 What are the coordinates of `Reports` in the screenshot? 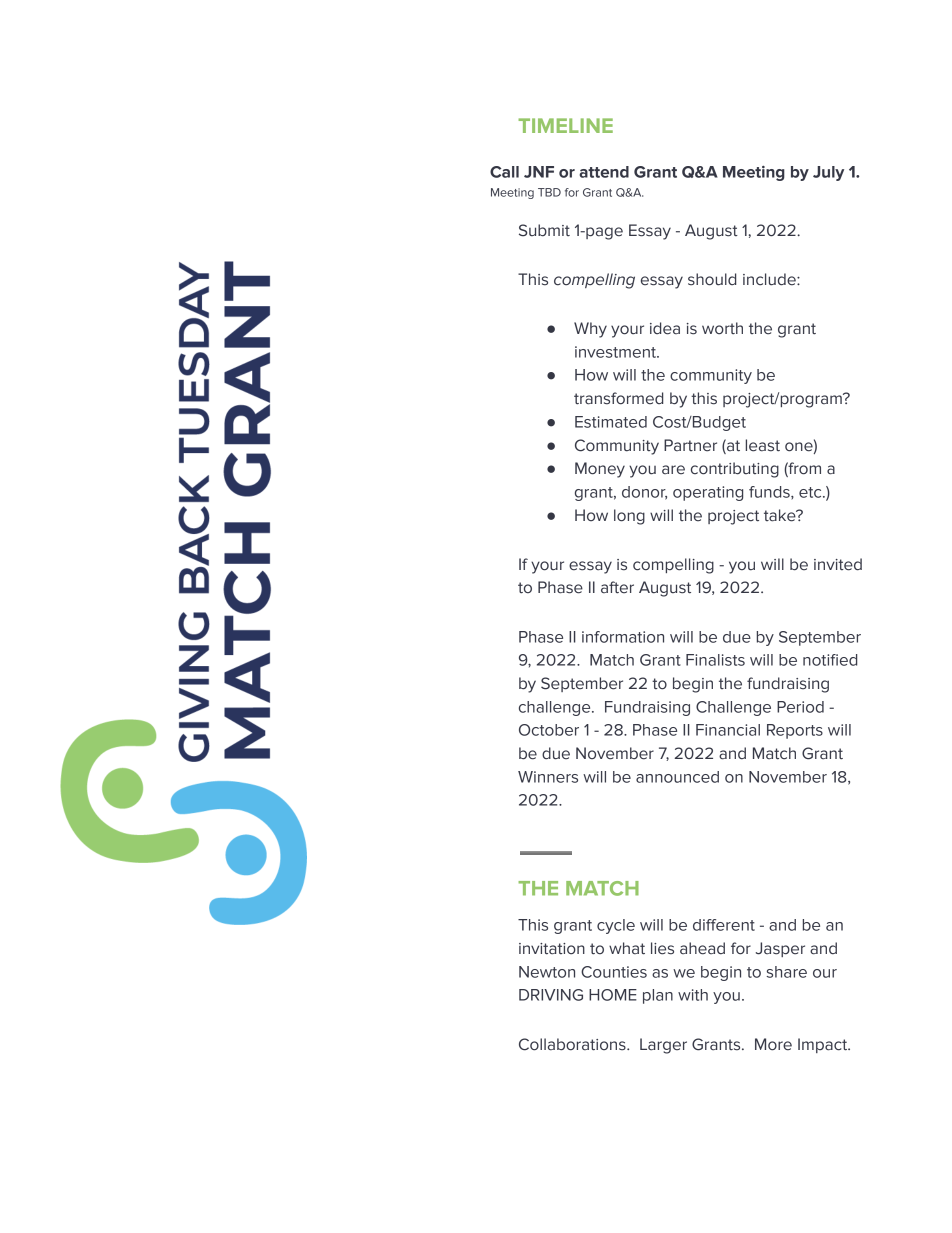 It's located at (795, 731).
